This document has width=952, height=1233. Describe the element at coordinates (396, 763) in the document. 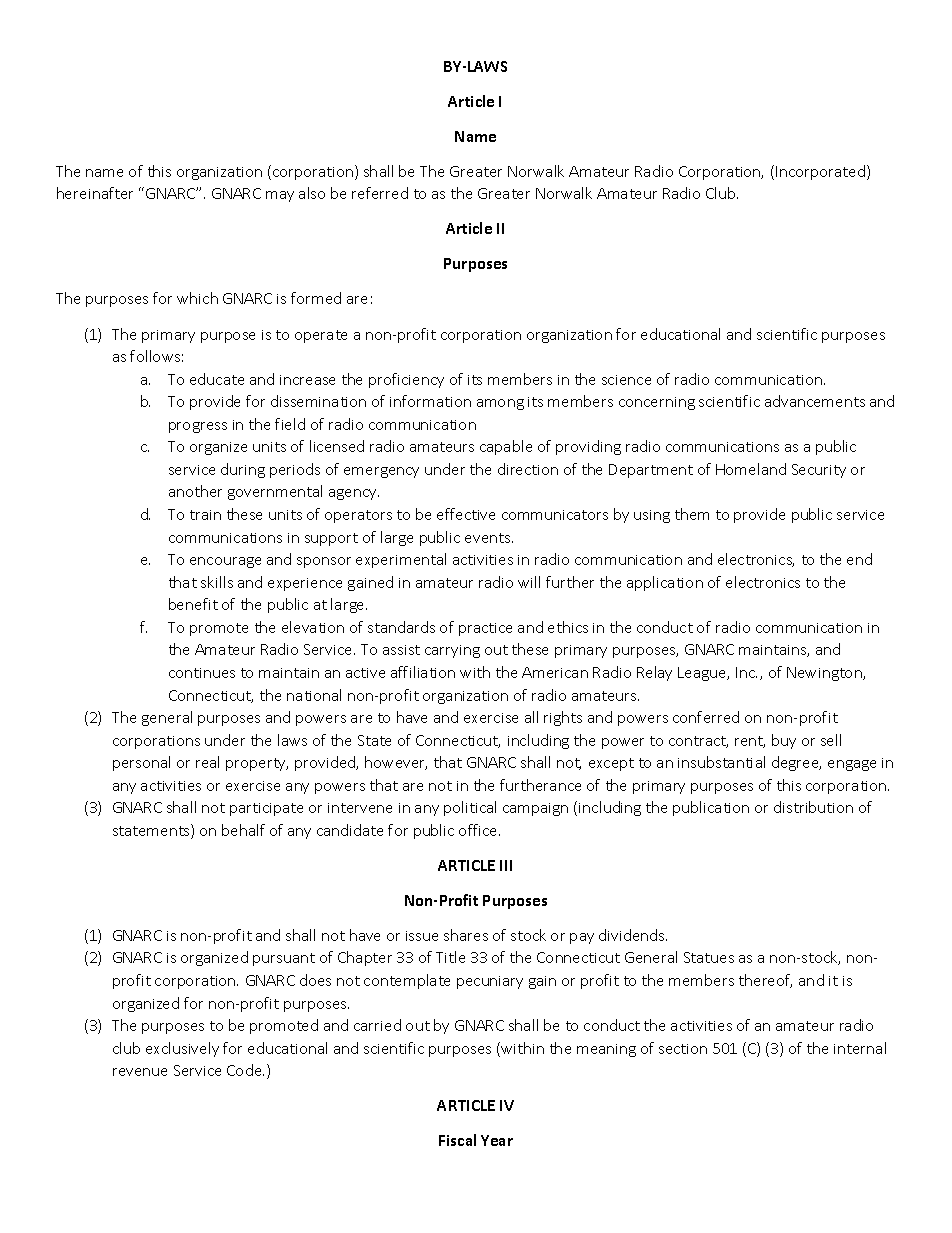

I see `however` at that location.
